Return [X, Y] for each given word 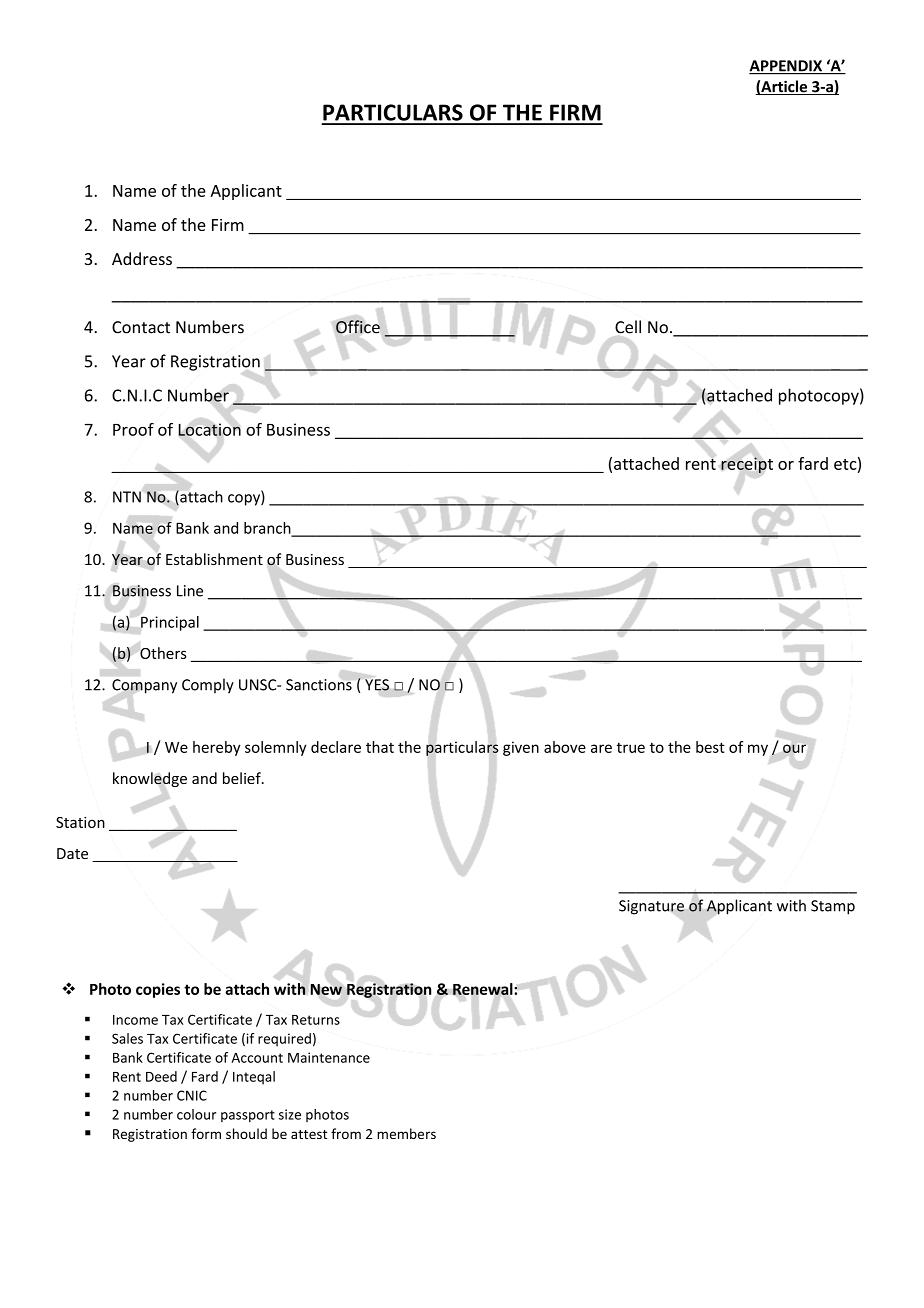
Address [142, 258]
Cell [628, 327]
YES [377, 685]
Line [190, 591]
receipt [747, 465]
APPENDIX [787, 67]
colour [196, 1114]
